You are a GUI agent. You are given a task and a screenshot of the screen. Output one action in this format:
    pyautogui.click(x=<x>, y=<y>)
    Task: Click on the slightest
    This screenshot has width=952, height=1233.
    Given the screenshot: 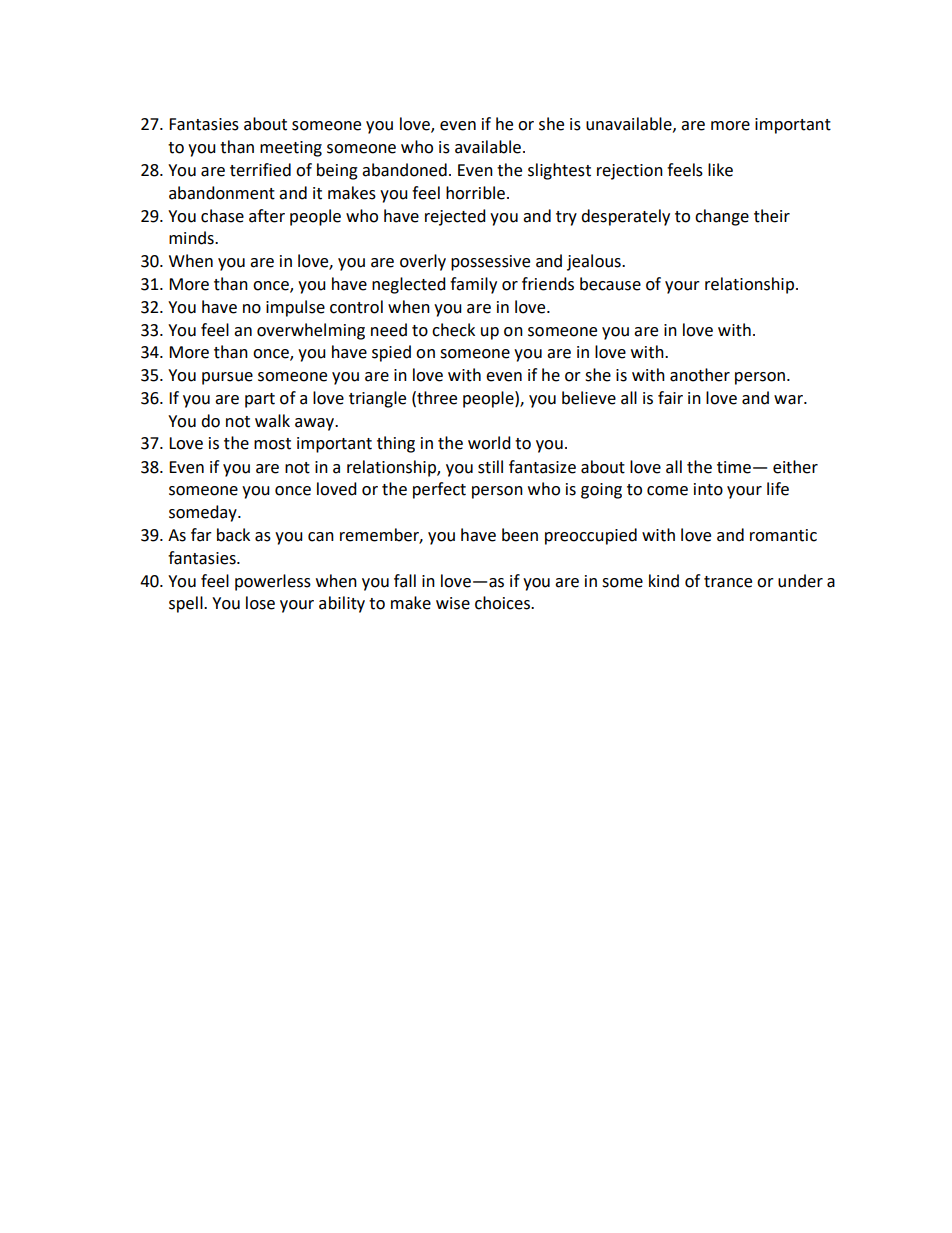 What is the action you would take?
    pyautogui.click(x=559, y=171)
